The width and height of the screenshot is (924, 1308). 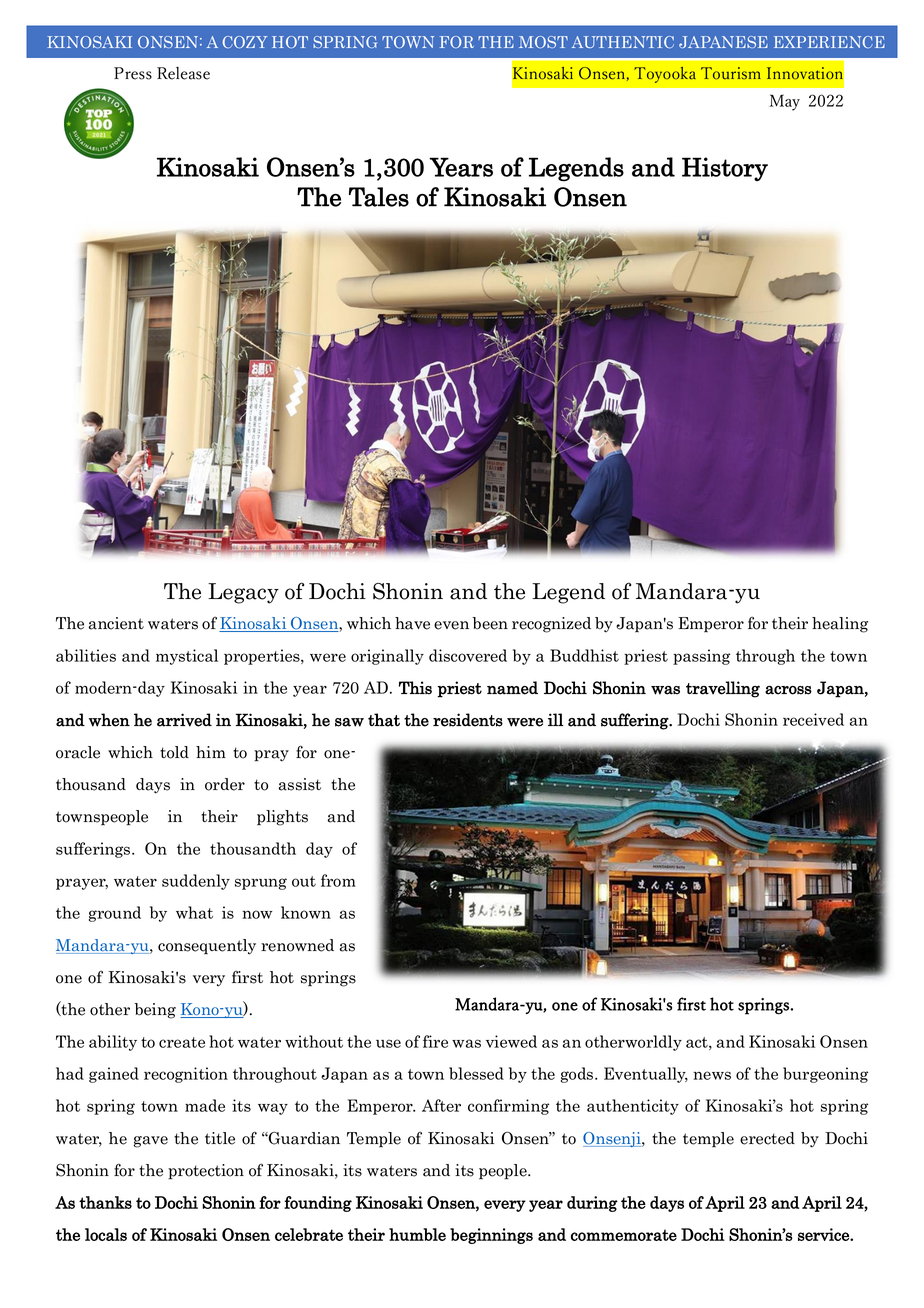 What do you see at coordinates (338, 880) in the screenshot?
I see `from` at bounding box center [338, 880].
